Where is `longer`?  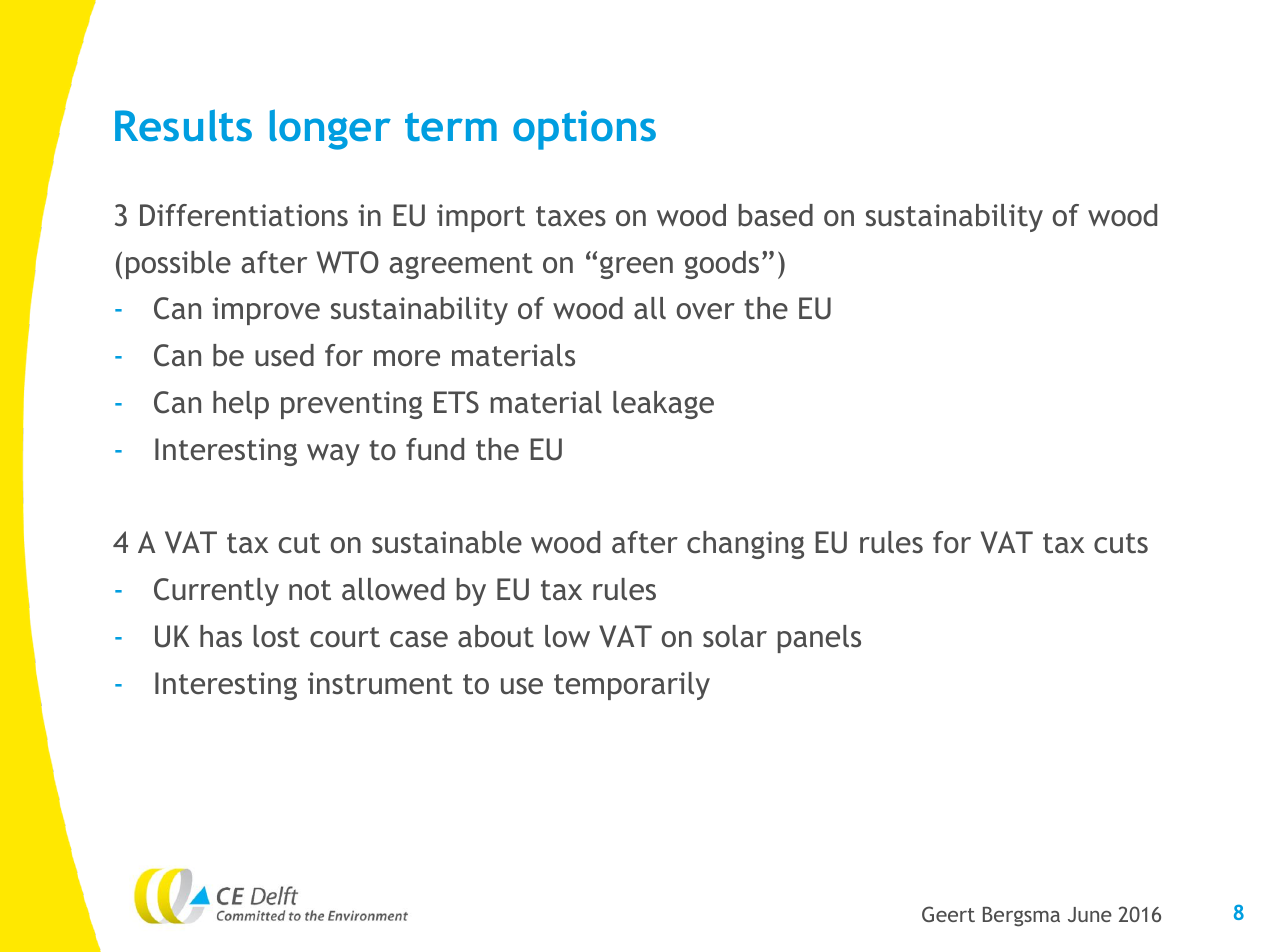
longer is located at coordinates (330, 129).
